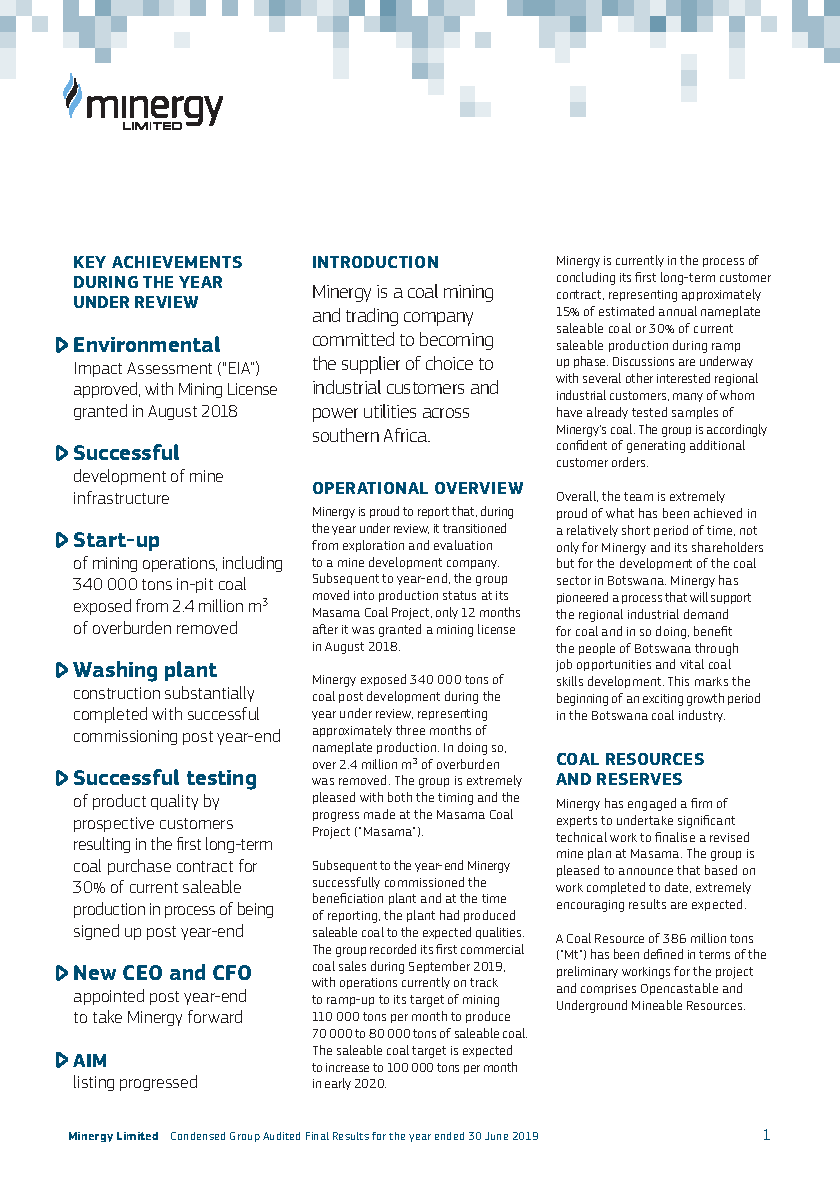 The height and width of the screenshot is (1192, 840). Describe the element at coordinates (678, 887) in the screenshot. I see `date` at that location.
